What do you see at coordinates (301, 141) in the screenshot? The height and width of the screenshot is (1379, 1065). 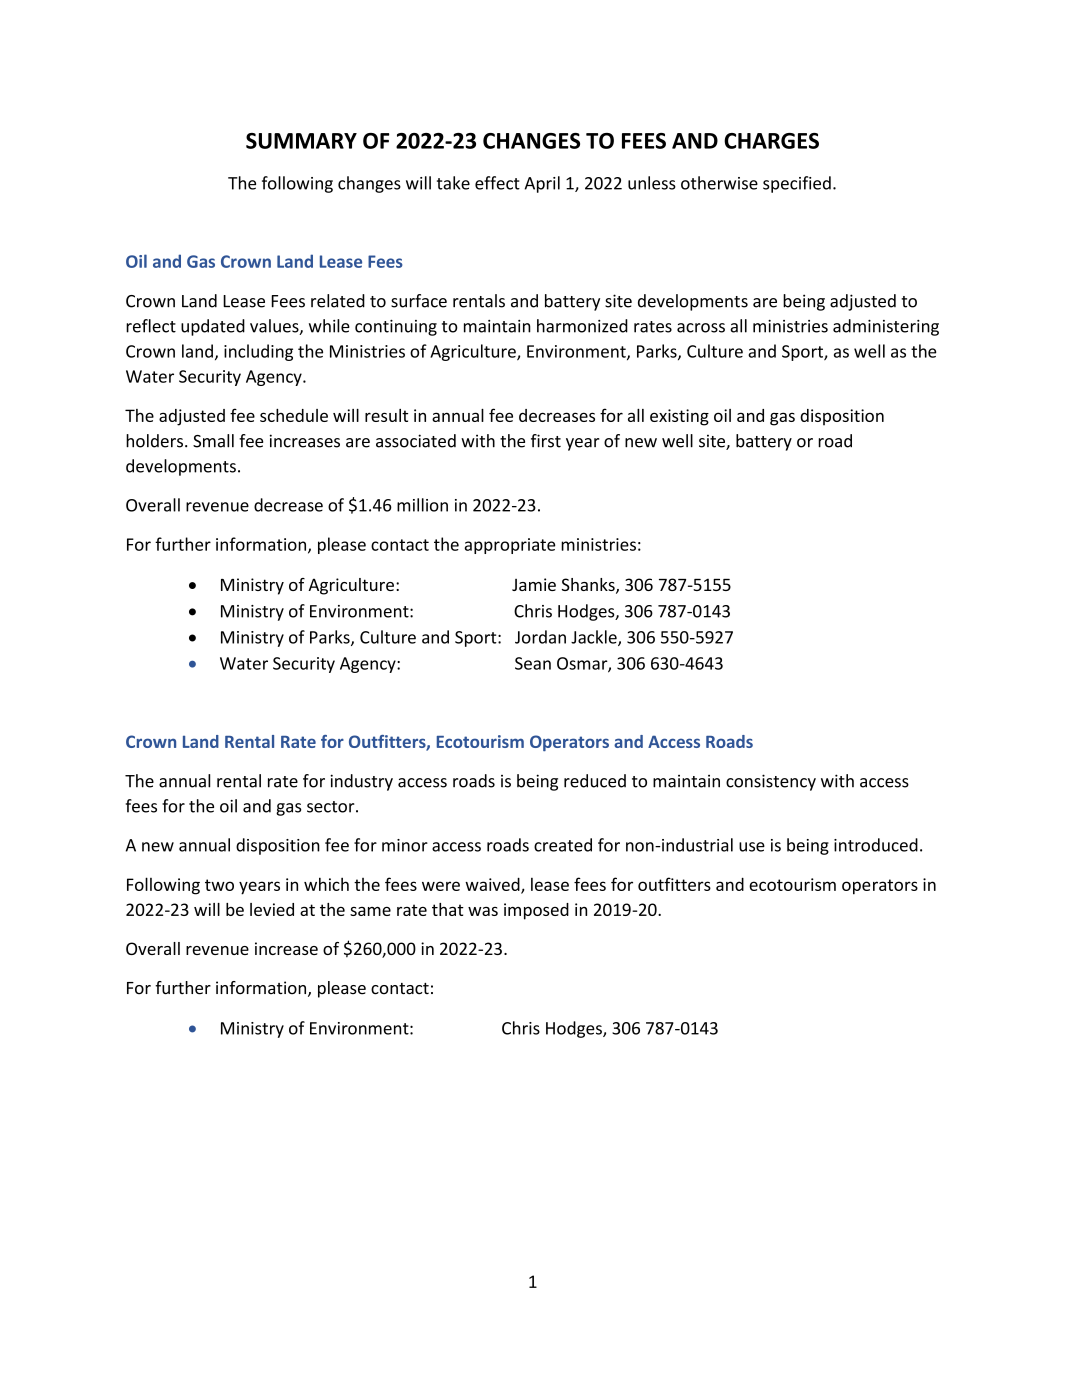 I see `SUMMARY` at bounding box center [301, 141].
